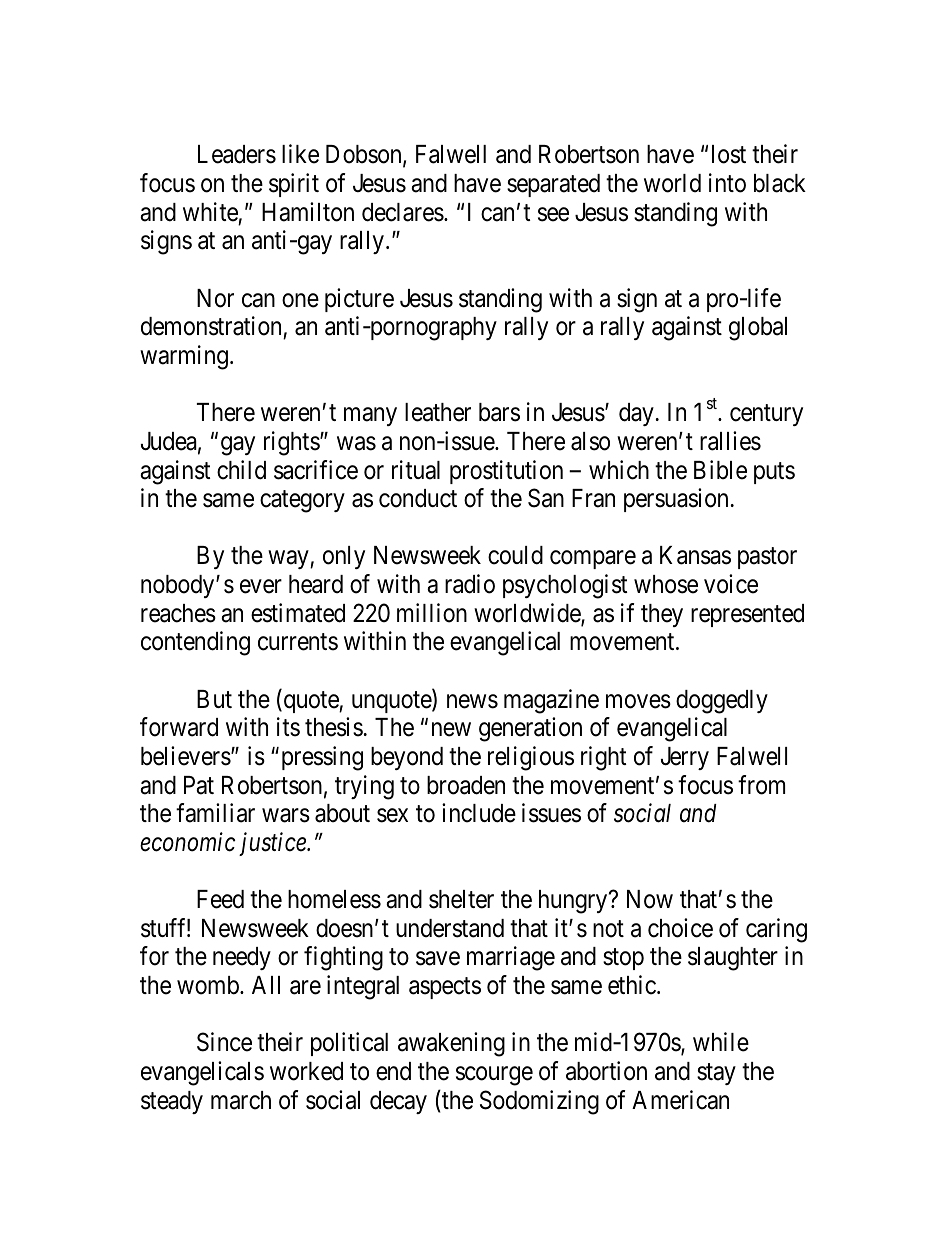 The image size is (952, 1233). What do you see at coordinates (727, 183) in the screenshot?
I see `into` at bounding box center [727, 183].
